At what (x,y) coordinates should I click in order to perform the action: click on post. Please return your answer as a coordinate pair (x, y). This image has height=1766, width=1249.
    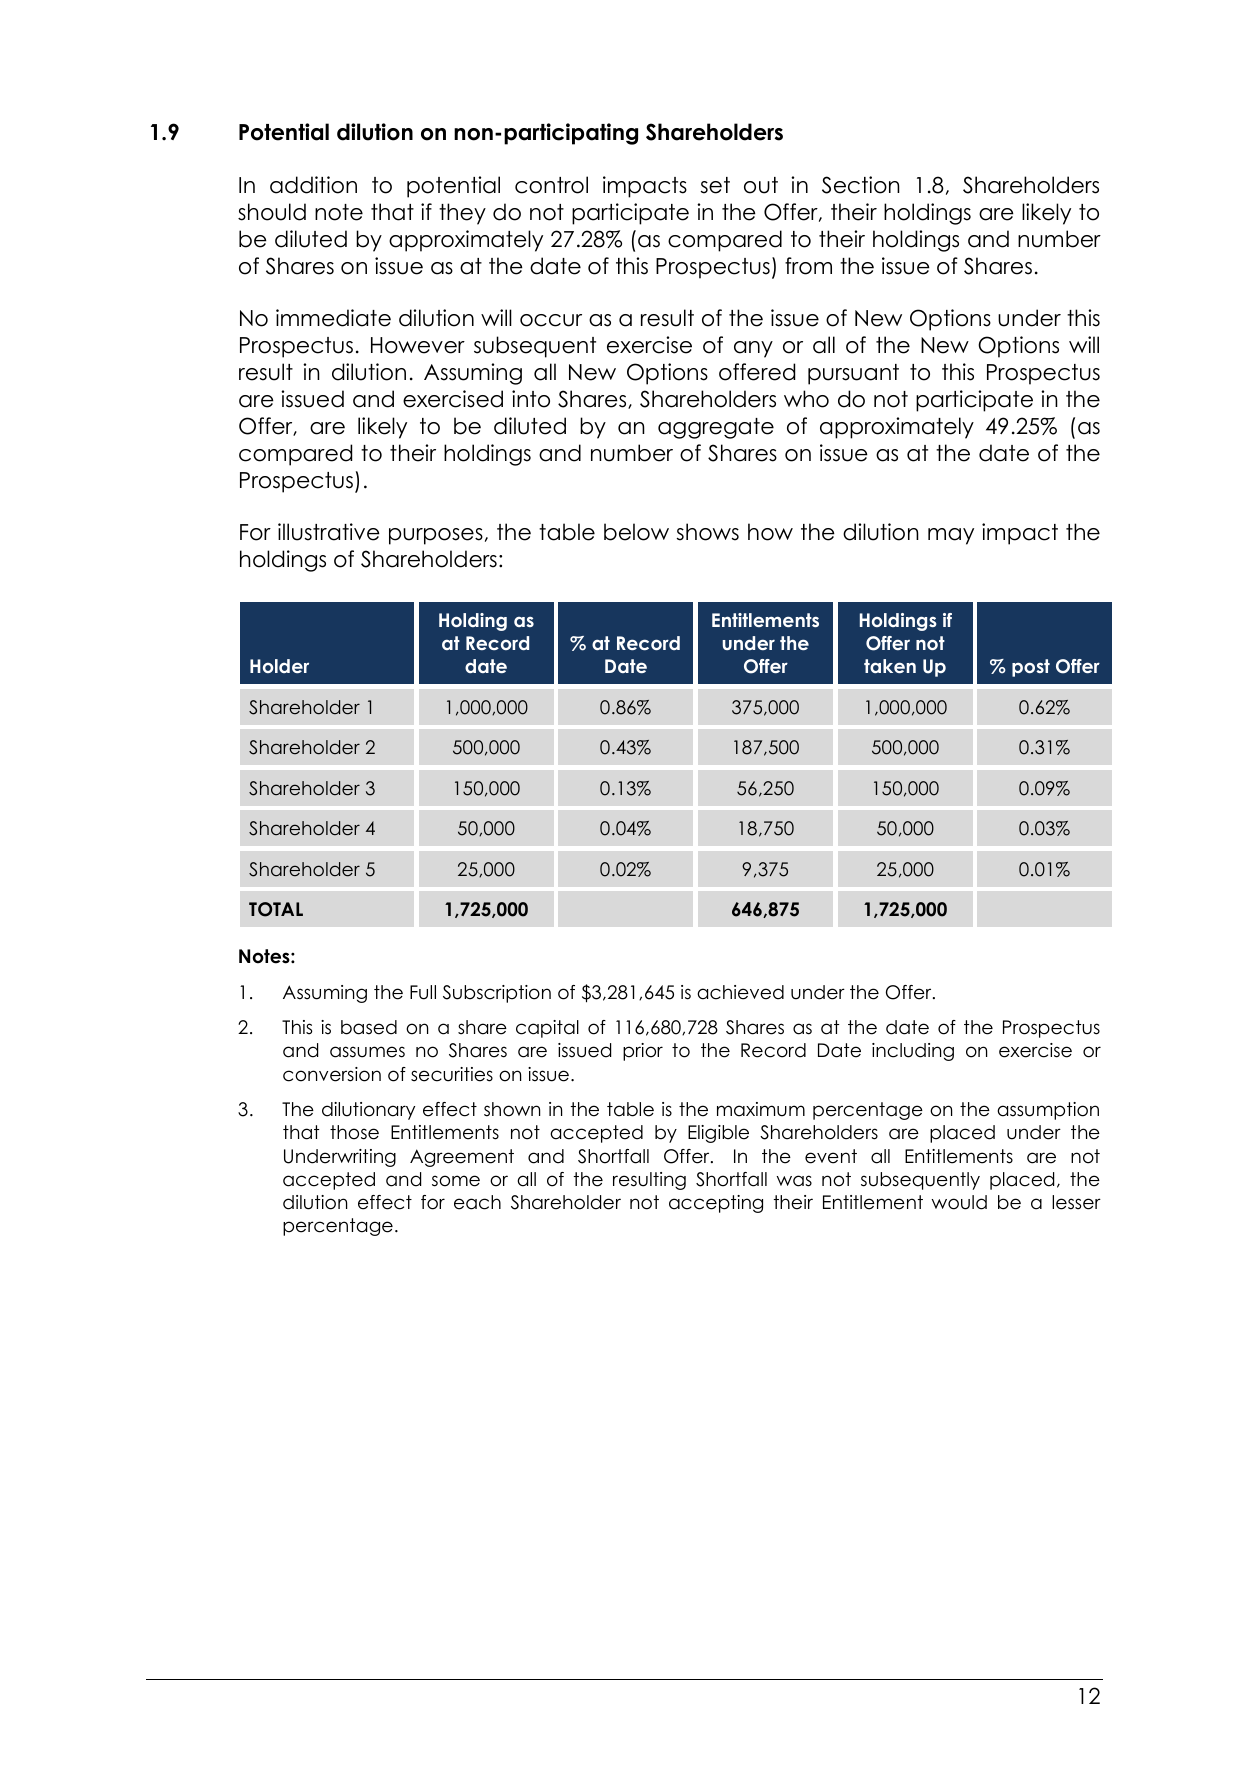
    Looking at the image, I should click on (1031, 668).
